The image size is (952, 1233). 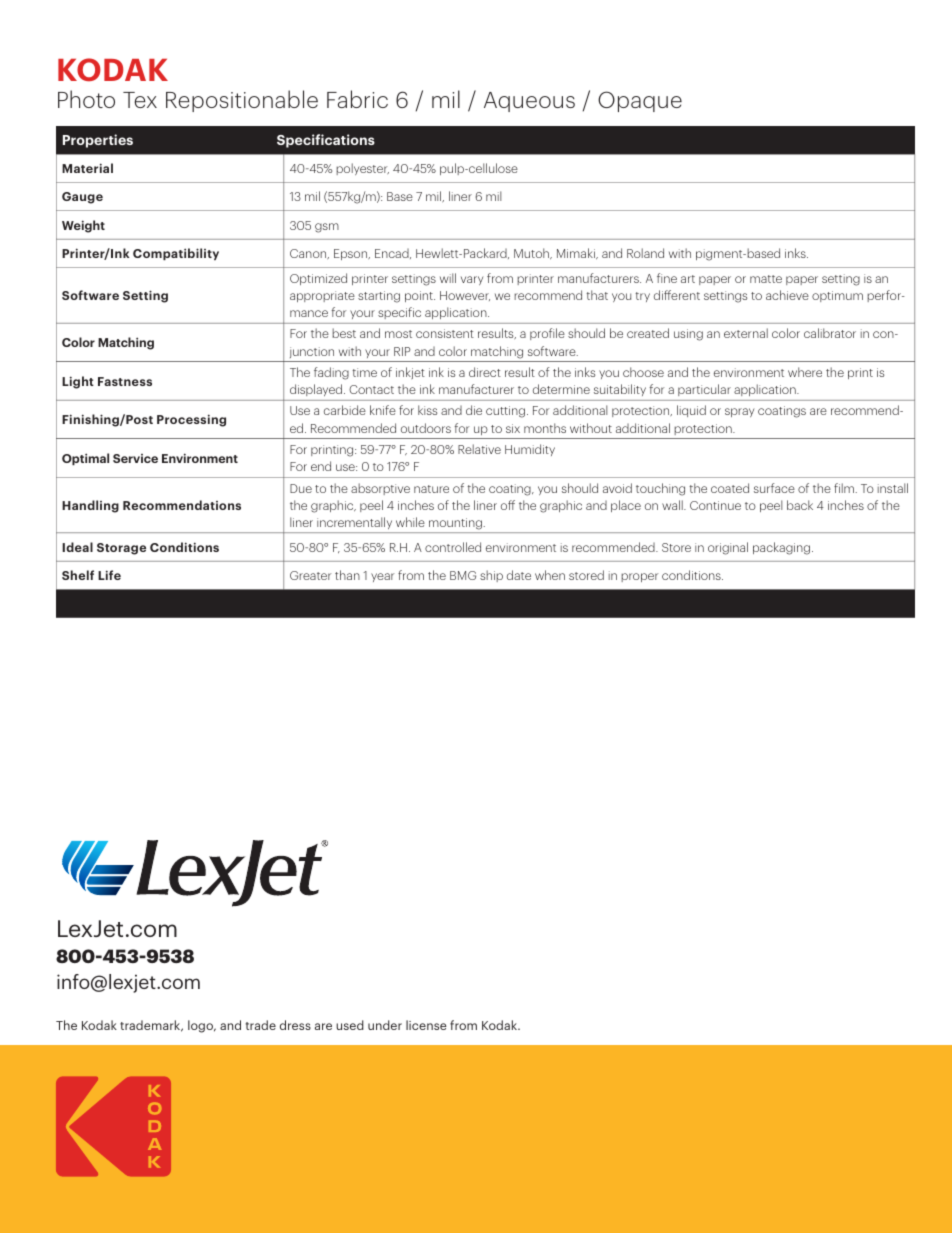 What do you see at coordinates (491, 576) in the screenshot?
I see `ship` at bounding box center [491, 576].
